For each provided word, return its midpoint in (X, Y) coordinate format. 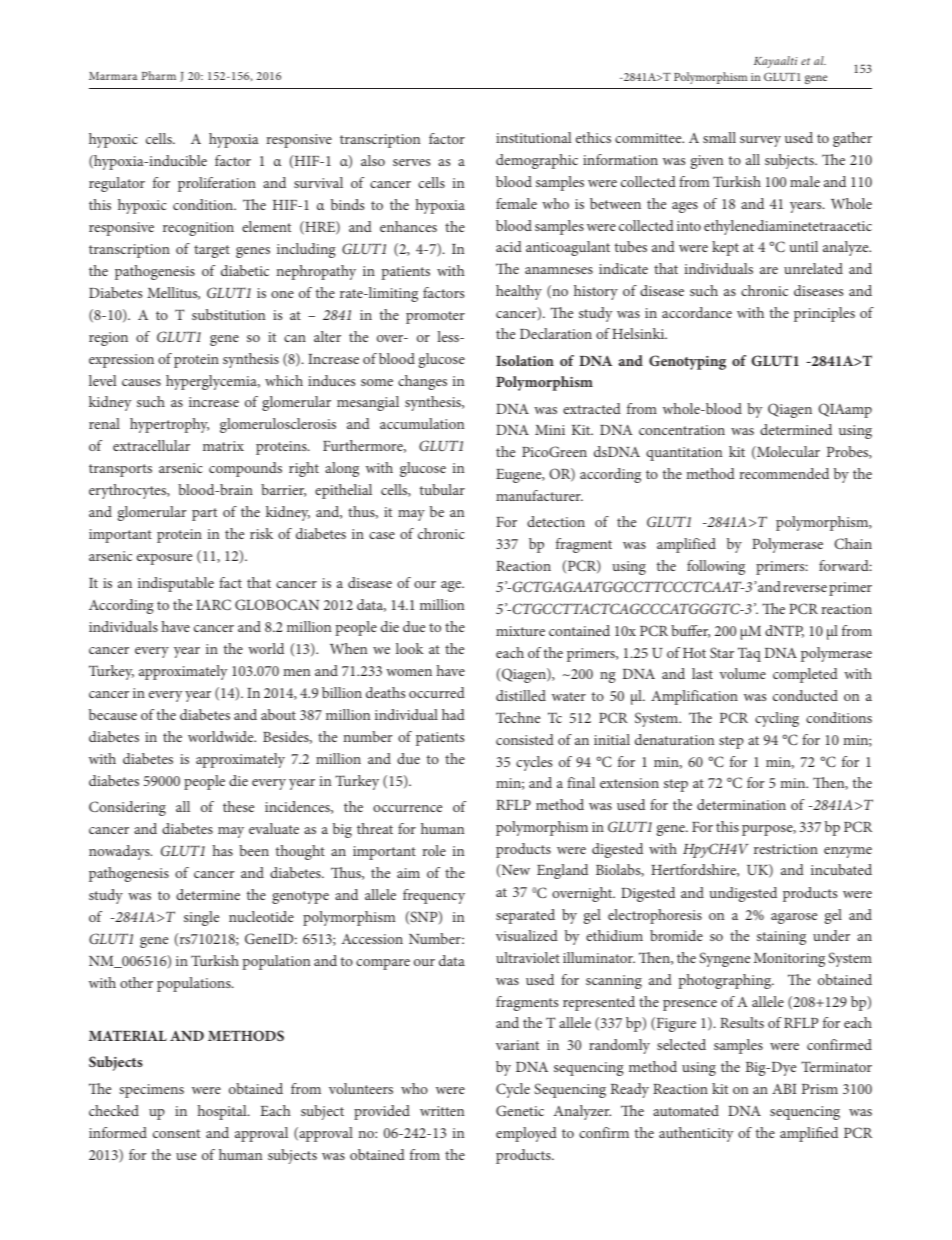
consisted (525, 739)
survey (760, 141)
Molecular (787, 453)
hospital (223, 1112)
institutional (533, 137)
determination (741, 804)
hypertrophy (169, 425)
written (442, 1111)
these (238, 806)
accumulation (422, 423)
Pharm (159, 75)
